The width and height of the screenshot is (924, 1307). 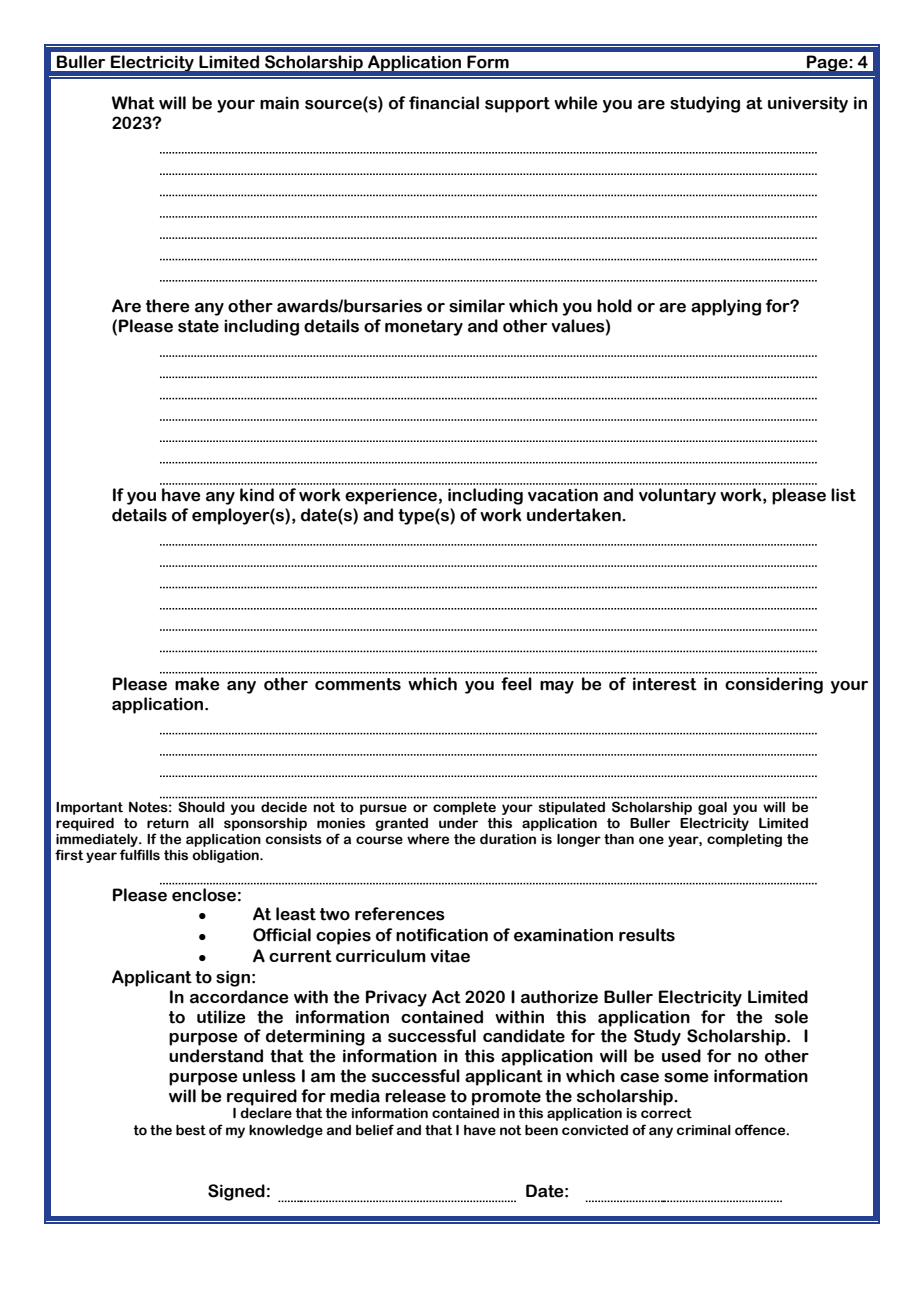 I want to click on financial, so click(x=444, y=103).
